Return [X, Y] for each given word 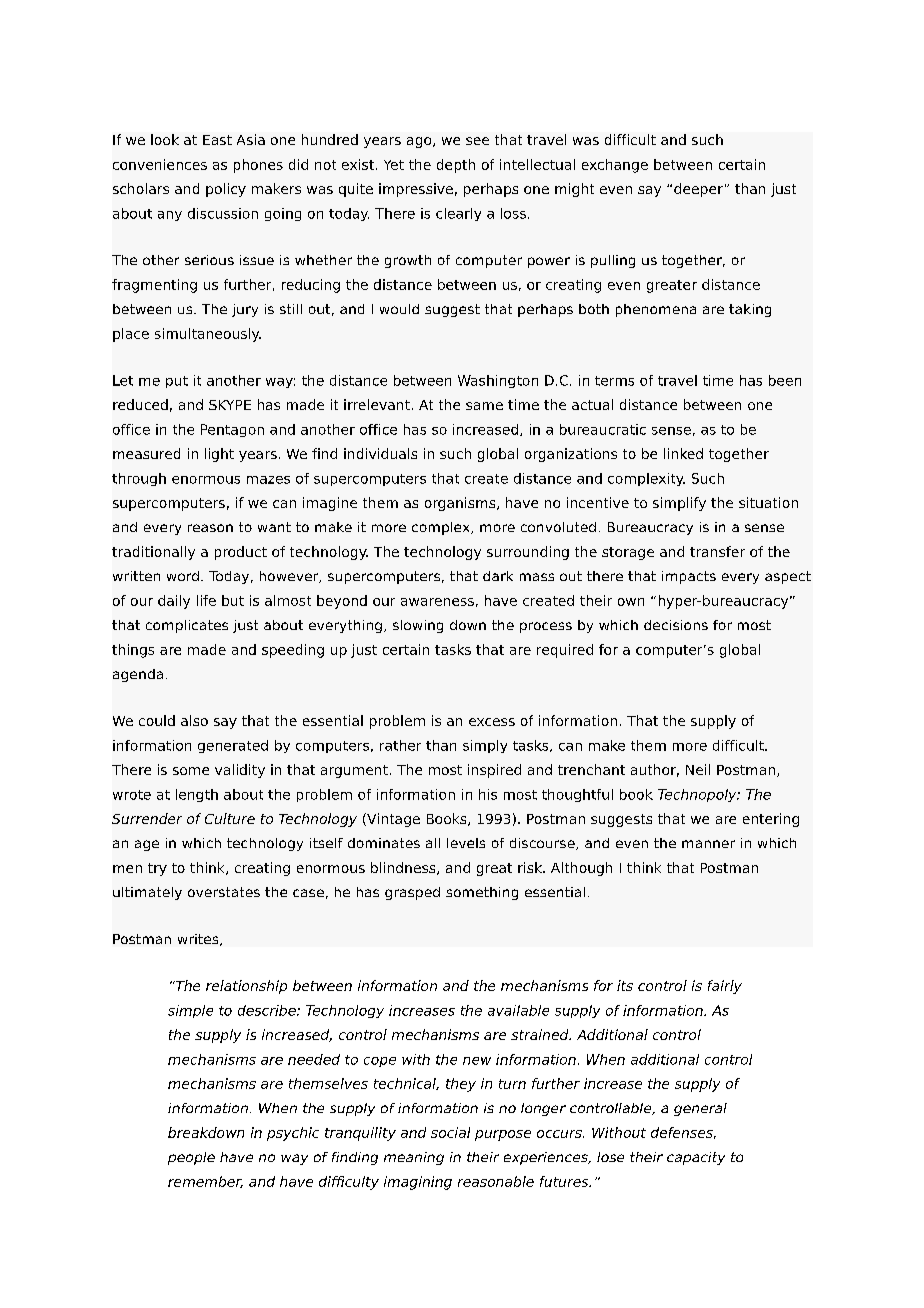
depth [456, 166]
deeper [698, 190]
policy [226, 190]
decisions [676, 625]
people [191, 1158]
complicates [187, 626]
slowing [418, 626]
